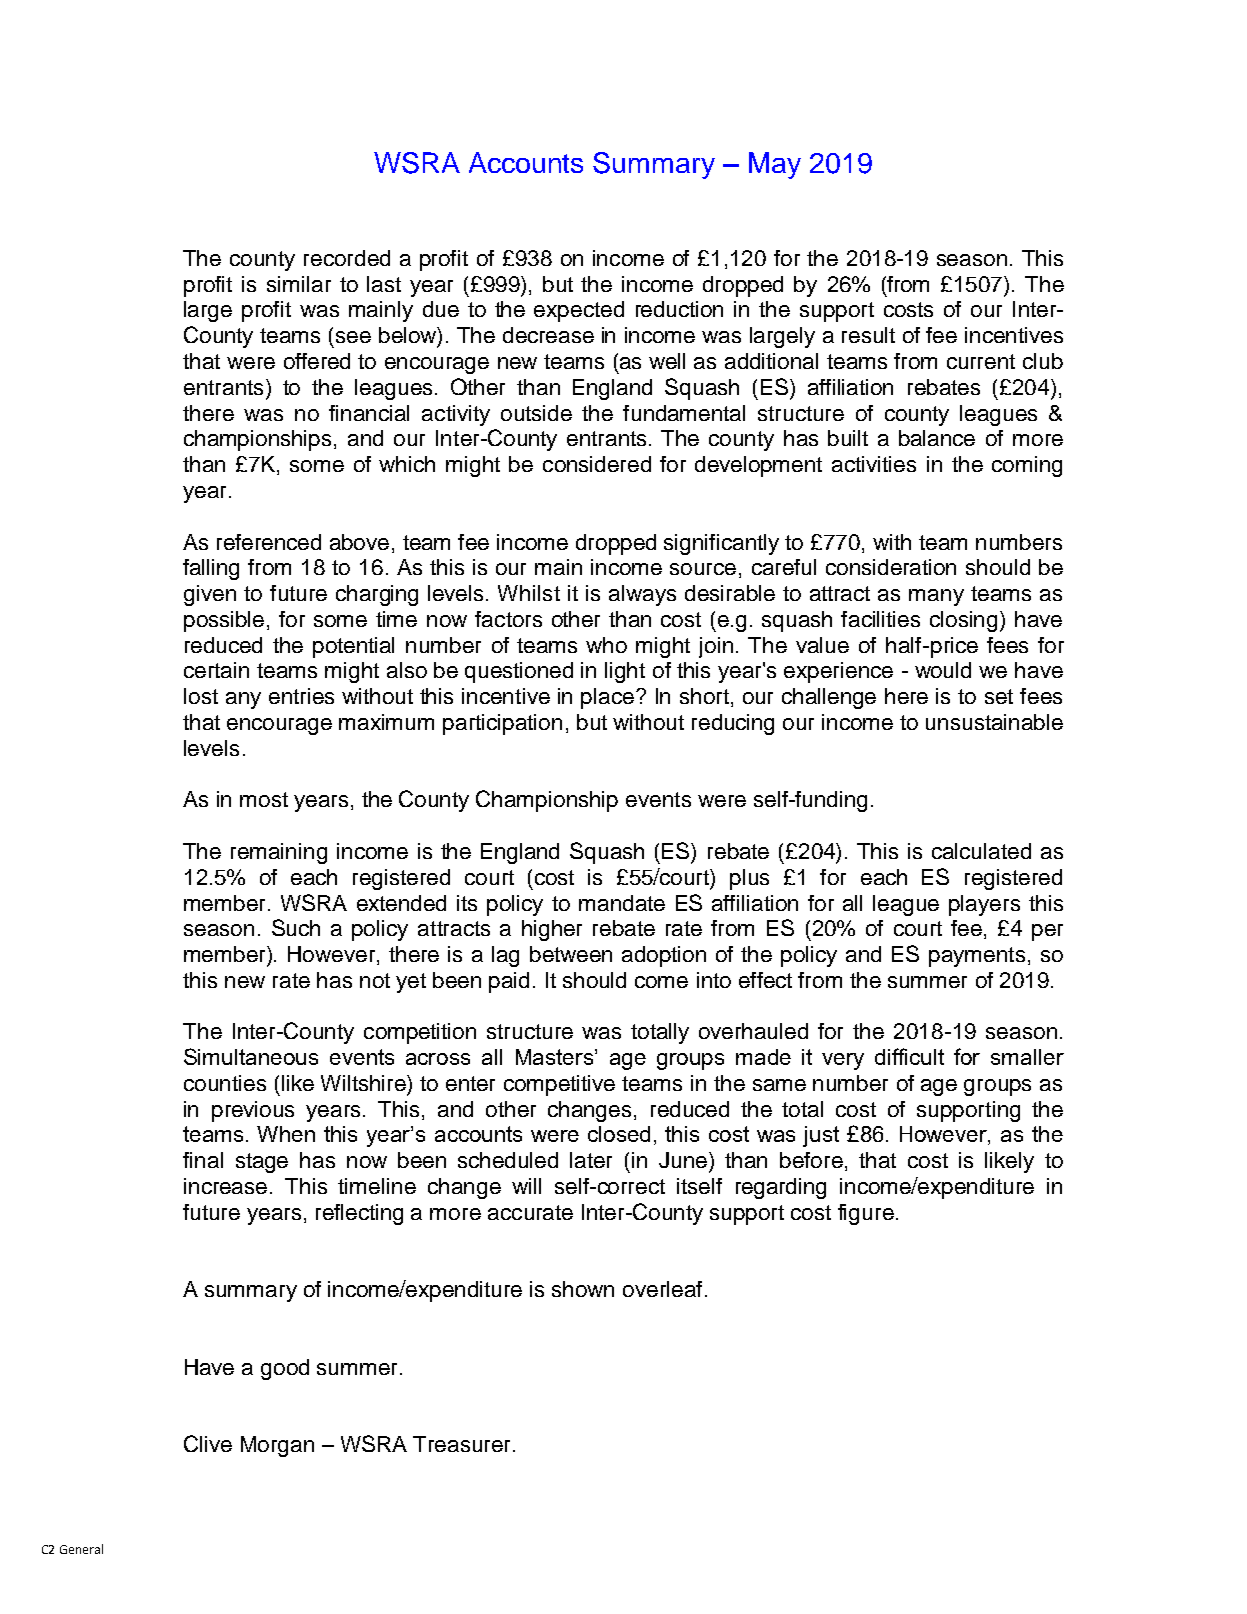  What do you see at coordinates (866, 1214) in the screenshot?
I see `figure` at bounding box center [866, 1214].
